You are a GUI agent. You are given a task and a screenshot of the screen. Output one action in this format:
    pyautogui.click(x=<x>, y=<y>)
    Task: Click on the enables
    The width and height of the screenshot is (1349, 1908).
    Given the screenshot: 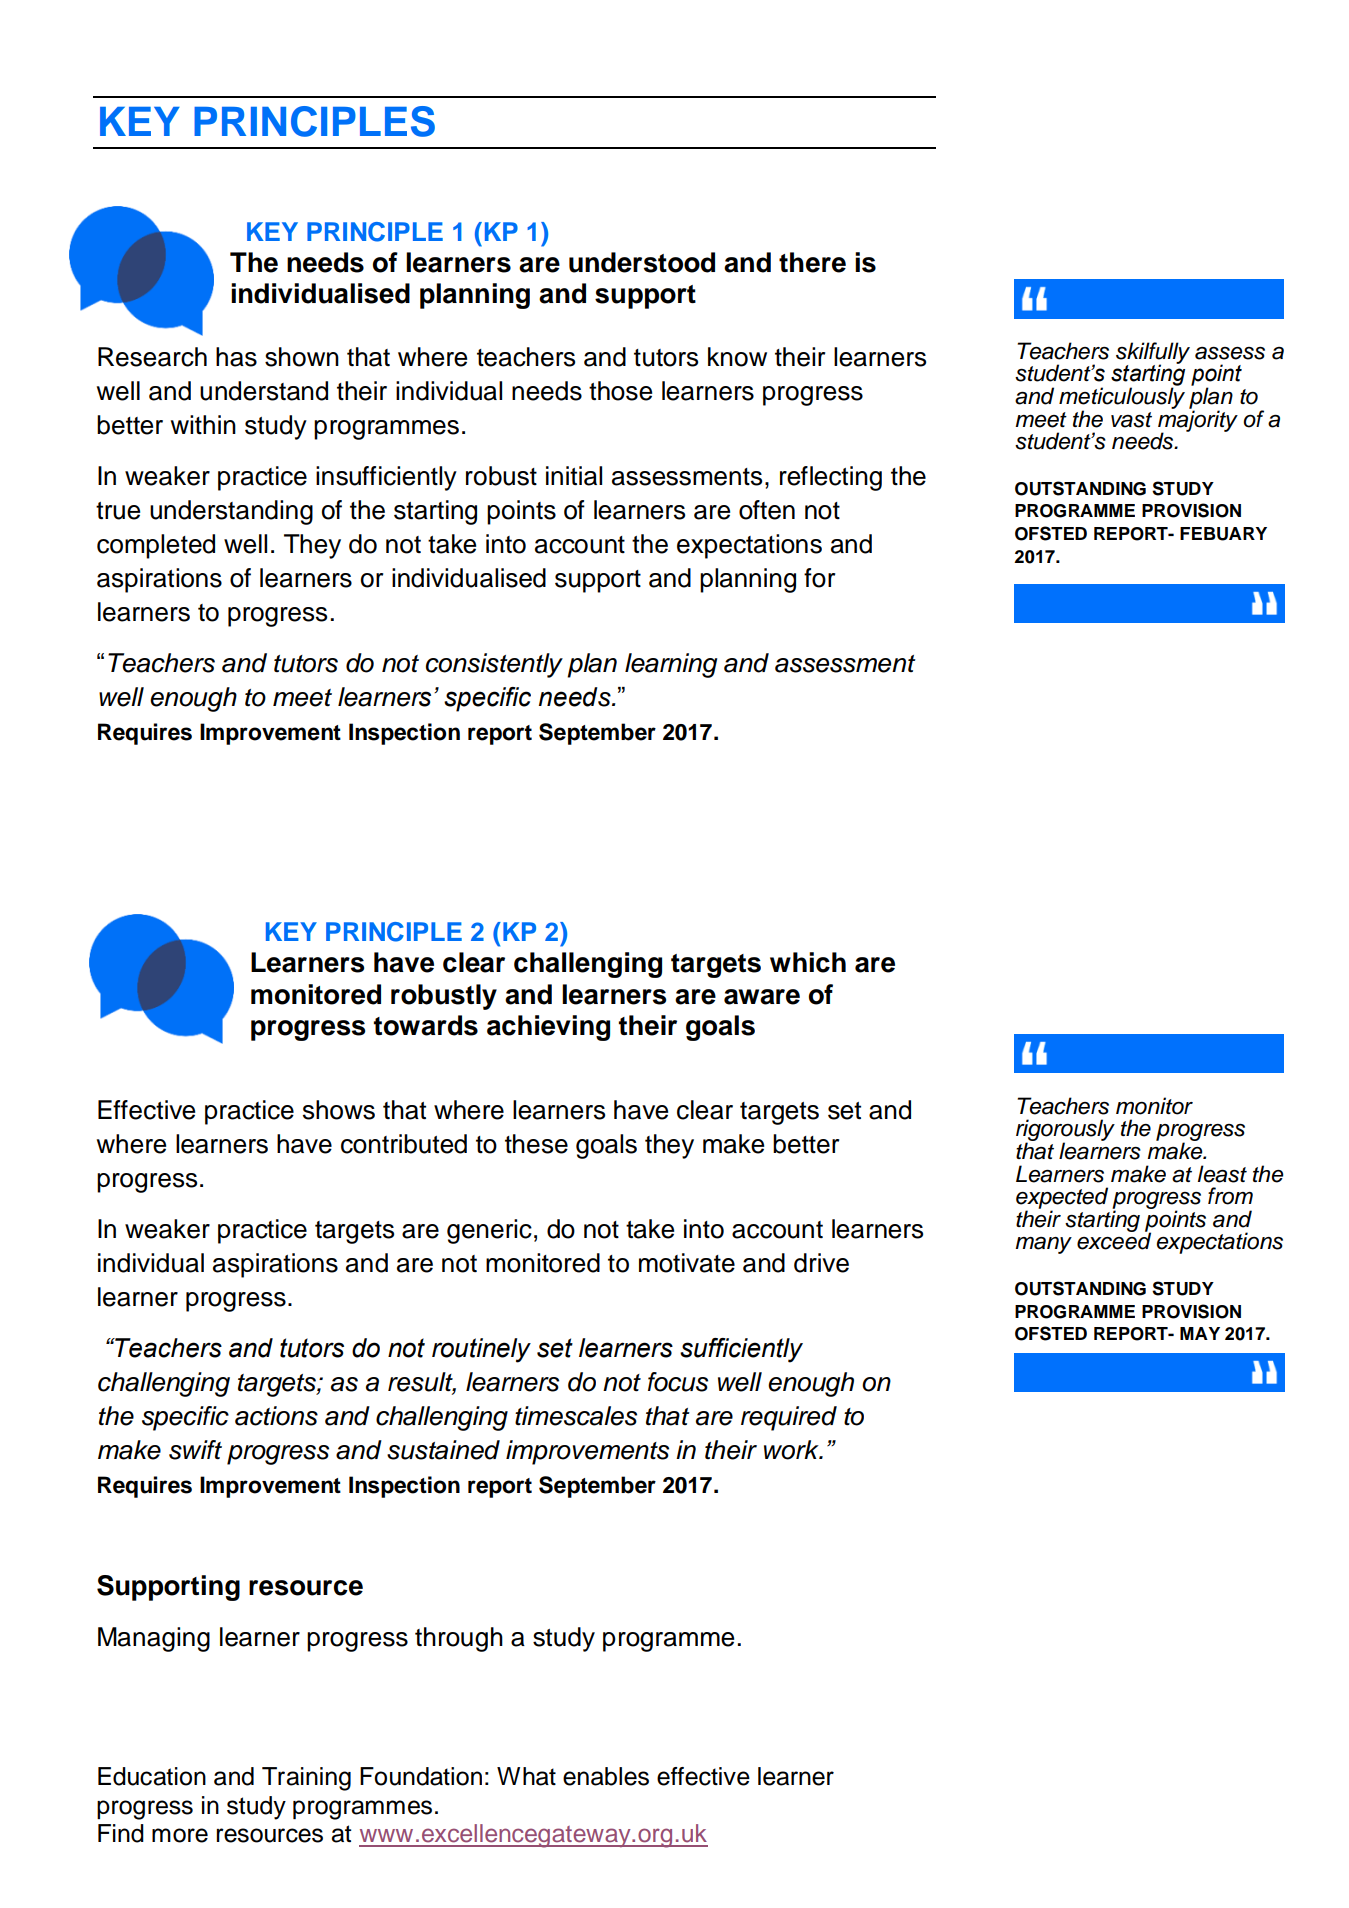 What is the action you would take?
    pyautogui.click(x=606, y=1776)
